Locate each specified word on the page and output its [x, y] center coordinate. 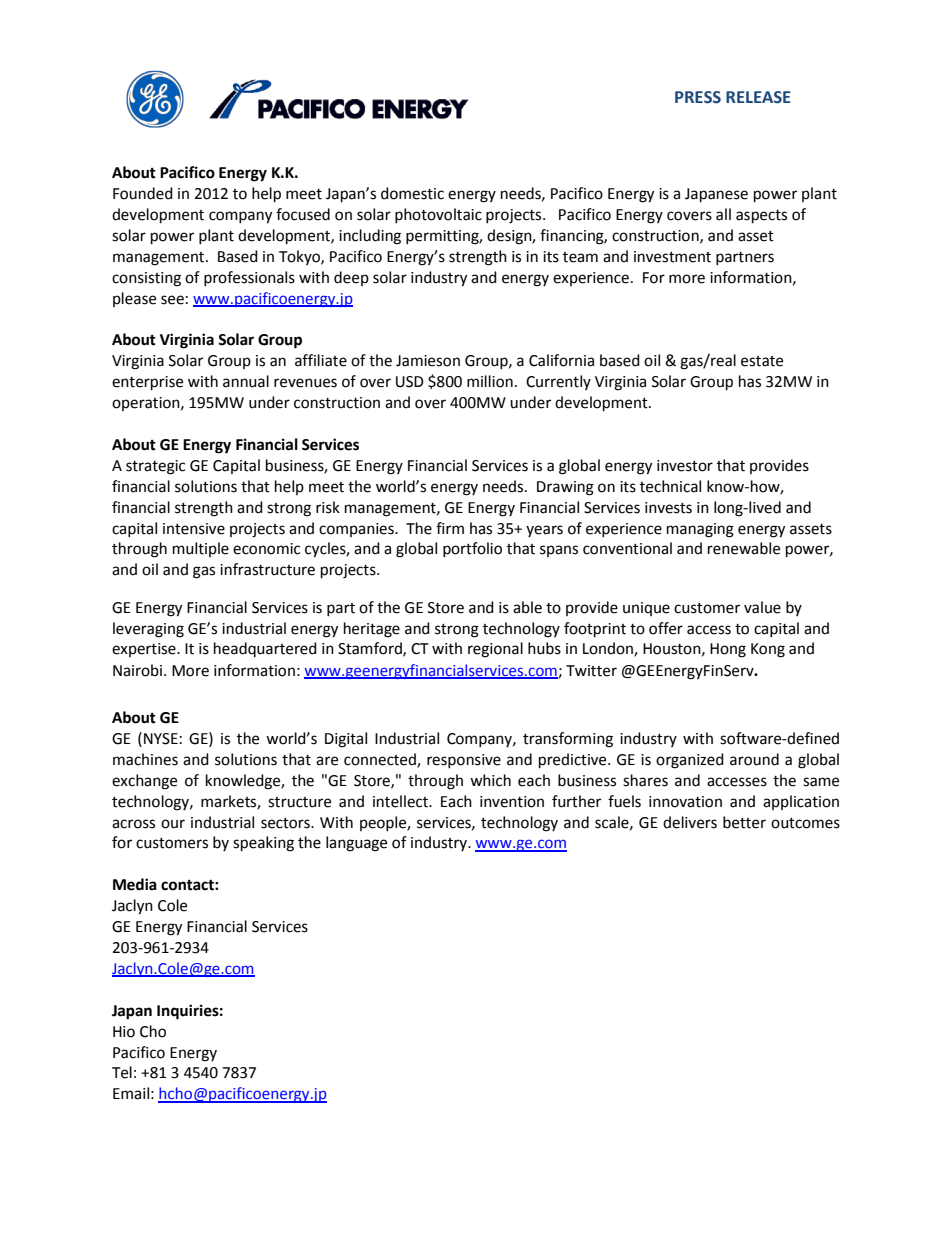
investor [685, 466]
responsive [464, 761]
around [754, 759]
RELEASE [758, 97]
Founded [143, 193]
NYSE [161, 739]
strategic [155, 467]
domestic [412, 193]
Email [131, 1093]
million [490, 381]
